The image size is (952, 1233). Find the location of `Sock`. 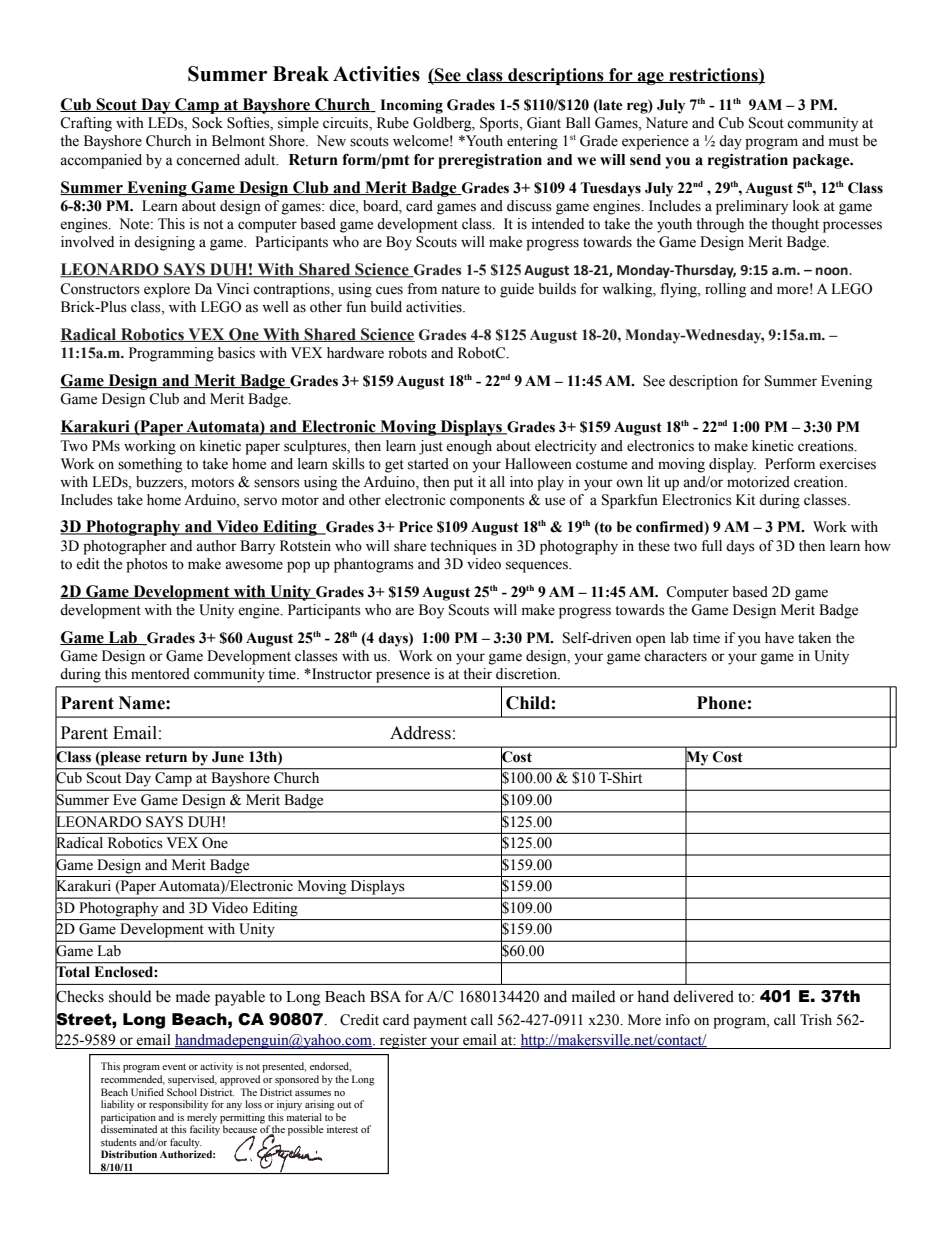

Sock is located at coordinates (207, 123).
